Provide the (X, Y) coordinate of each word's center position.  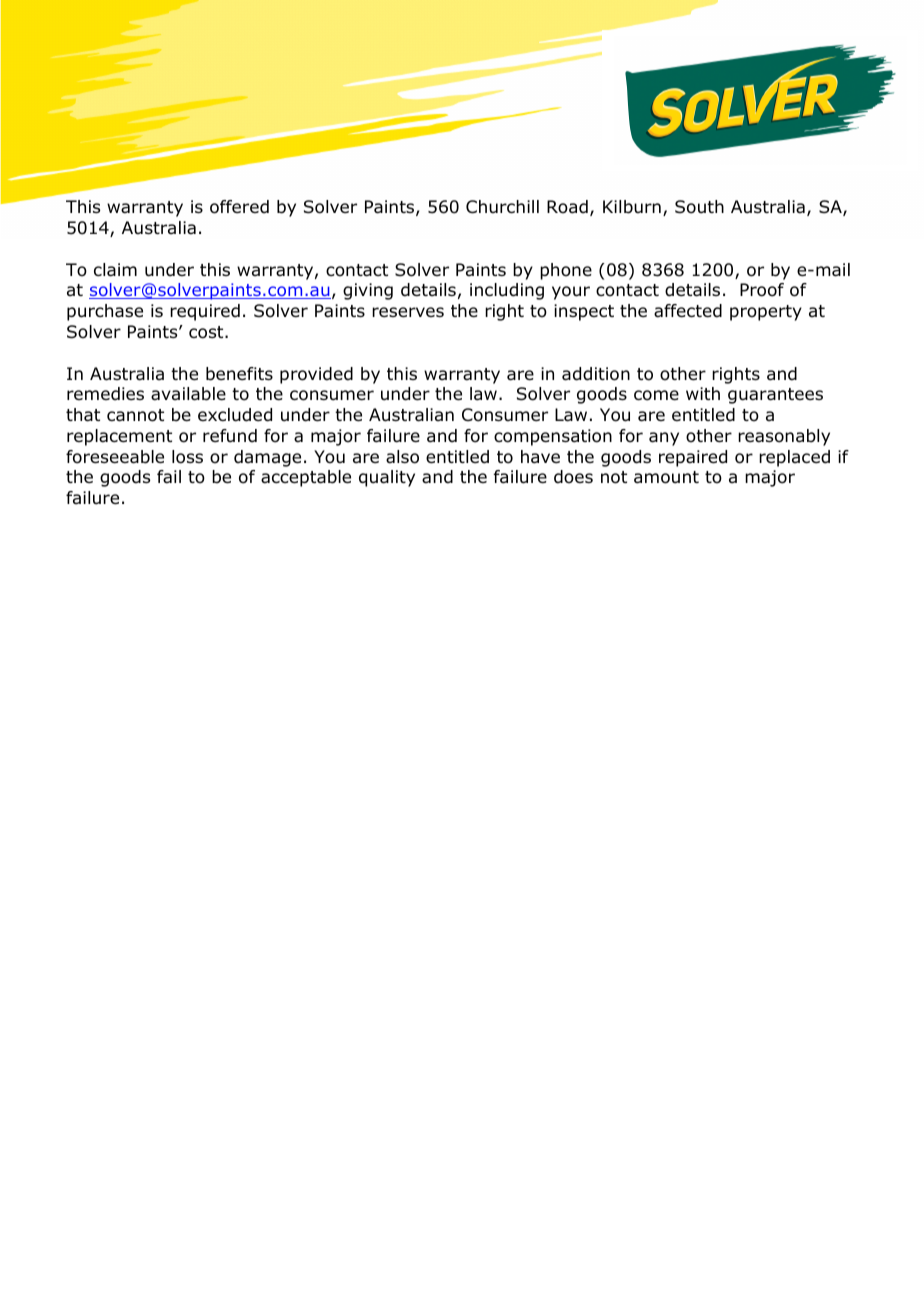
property (766, 313)
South (699, 207)
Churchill (502, 207)
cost (207, 332)
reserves (408, 312)
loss (187, 457)
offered (239, 207)
